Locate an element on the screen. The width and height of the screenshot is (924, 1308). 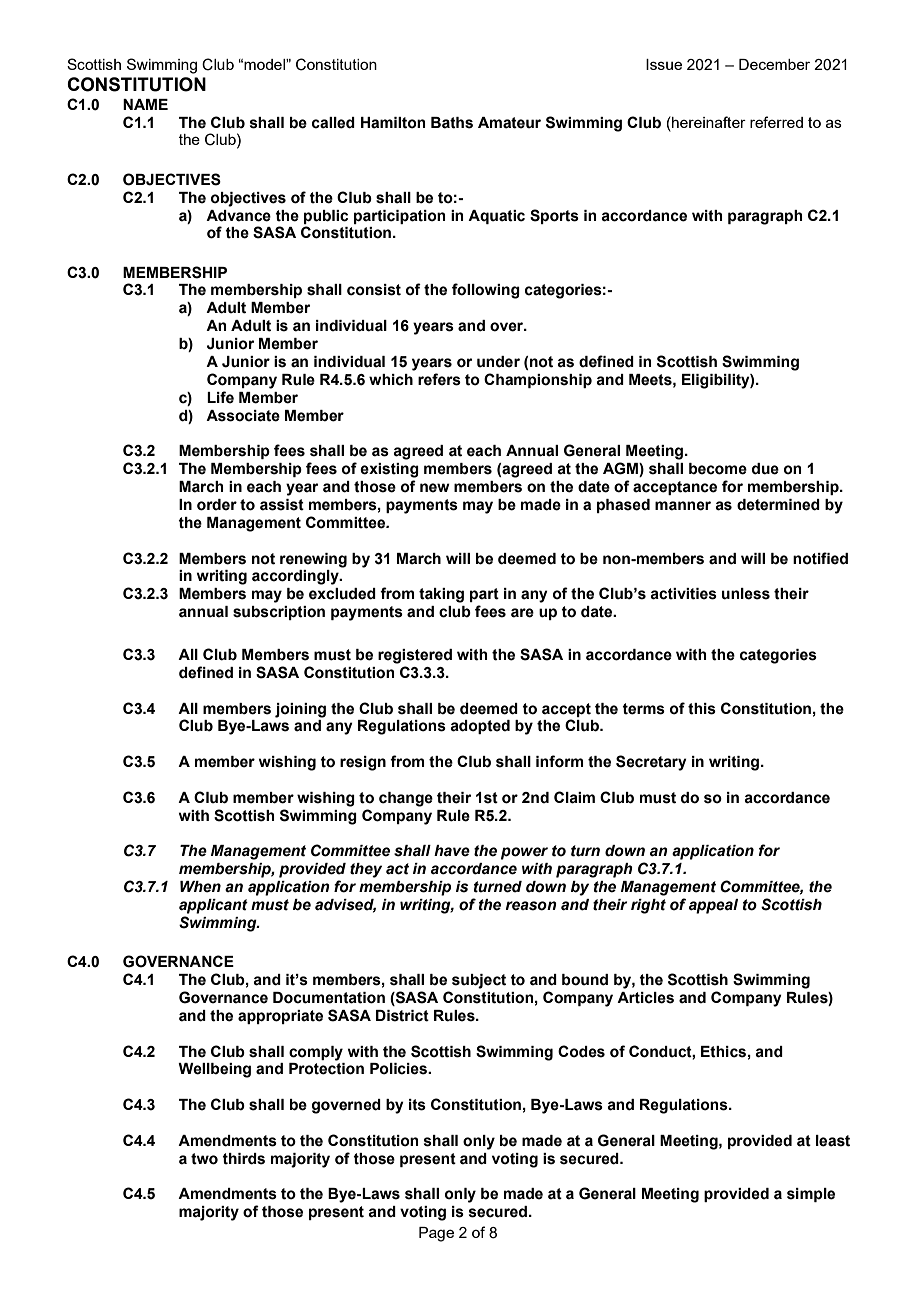
thirds is located at coordinates (243, 1159).
